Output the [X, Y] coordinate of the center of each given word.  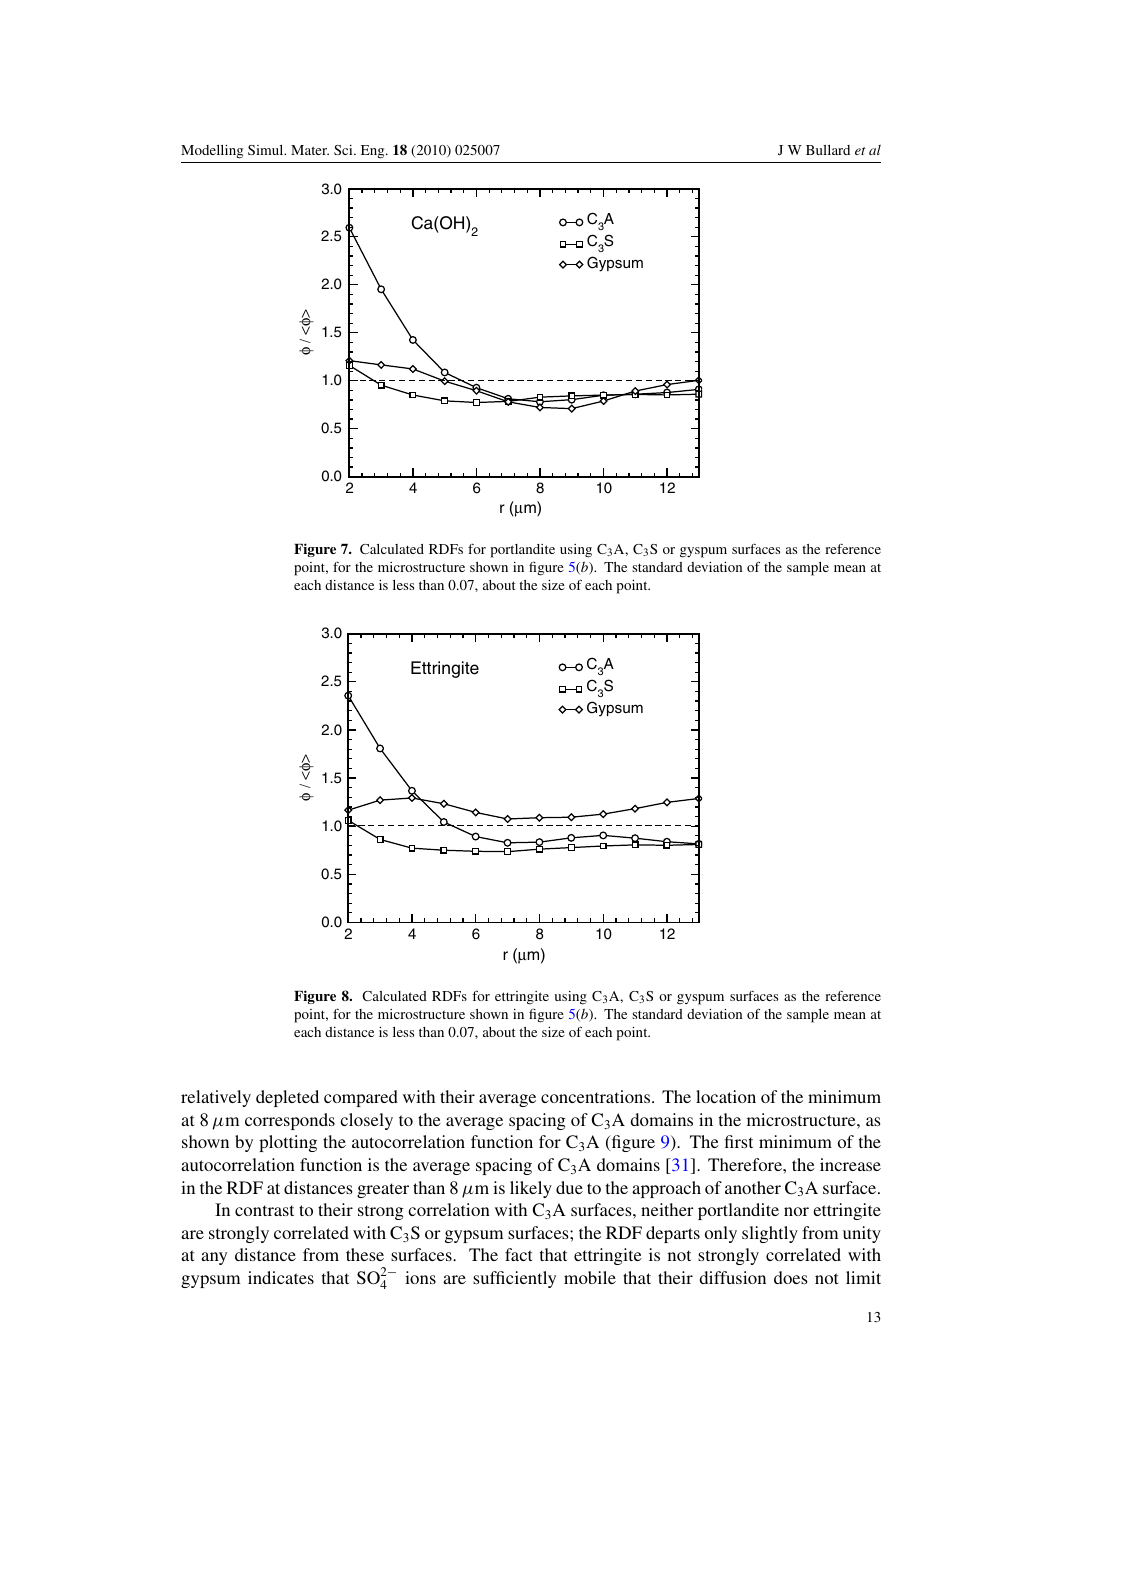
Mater [310, 150]
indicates [281, 1277]
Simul [267, 150]
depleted [287, 1098]
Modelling [212, 152]
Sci [344, 150]
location [726, 1096]
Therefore [746, 1164]
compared [361, 1098]
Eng [374, 152]
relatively [216, 1098]
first [739, 1141]
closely [366, 1121]
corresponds [290, 1121]
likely [531, 1189]
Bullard [828, 150]
